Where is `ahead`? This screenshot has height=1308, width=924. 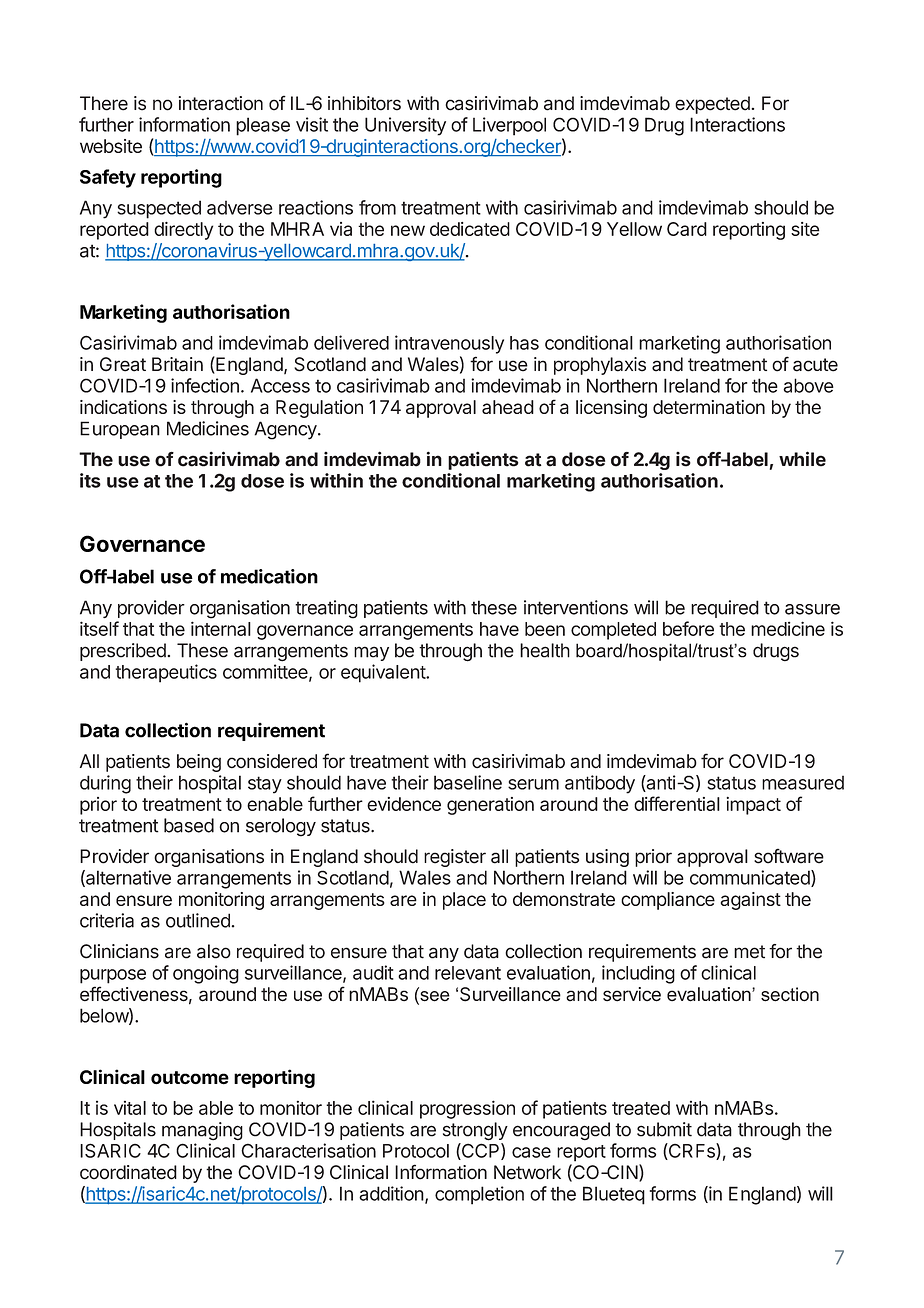
ahead is located at coordinates (508, 407).
